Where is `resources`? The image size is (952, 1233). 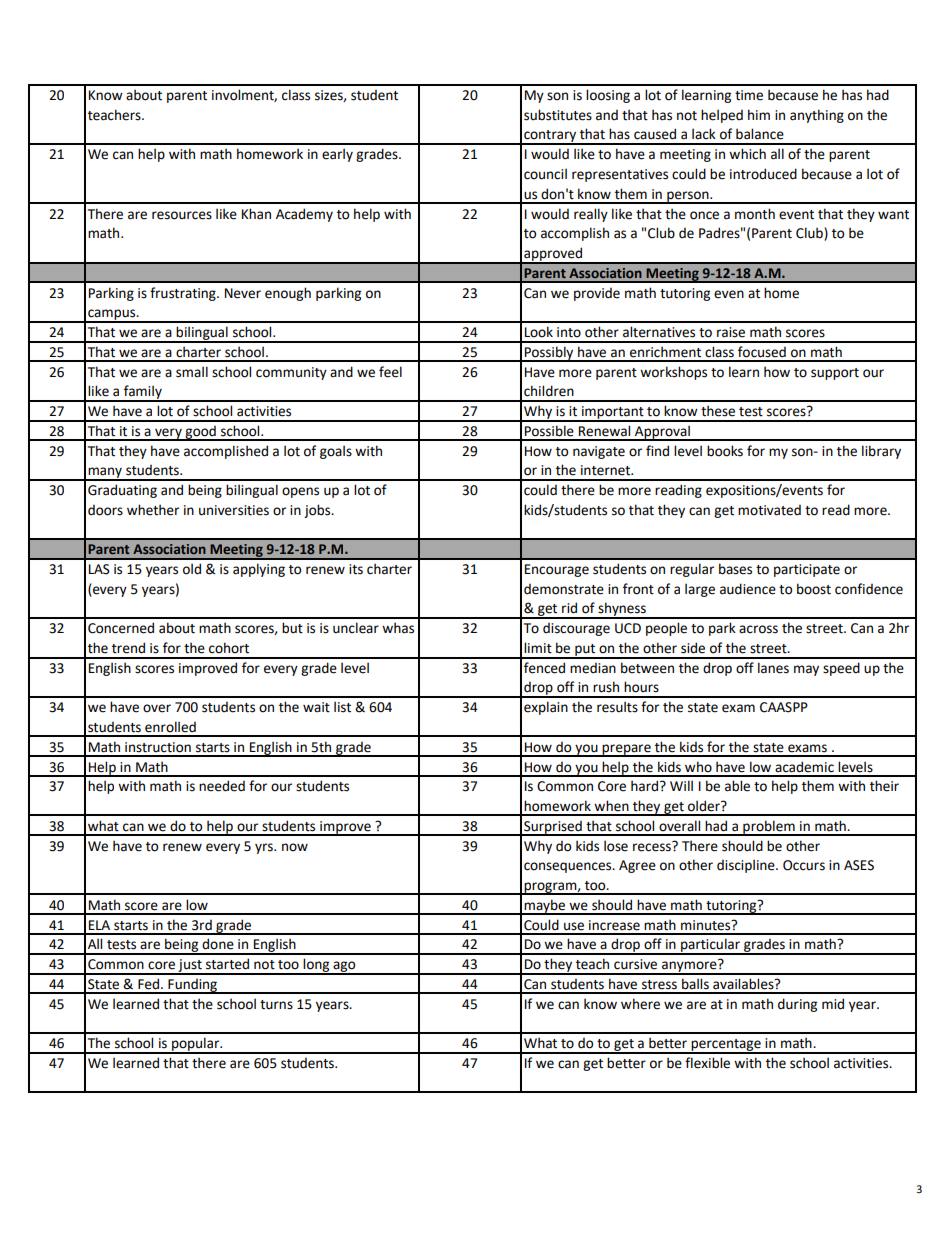 resources is located at coordinates (182, 215).
